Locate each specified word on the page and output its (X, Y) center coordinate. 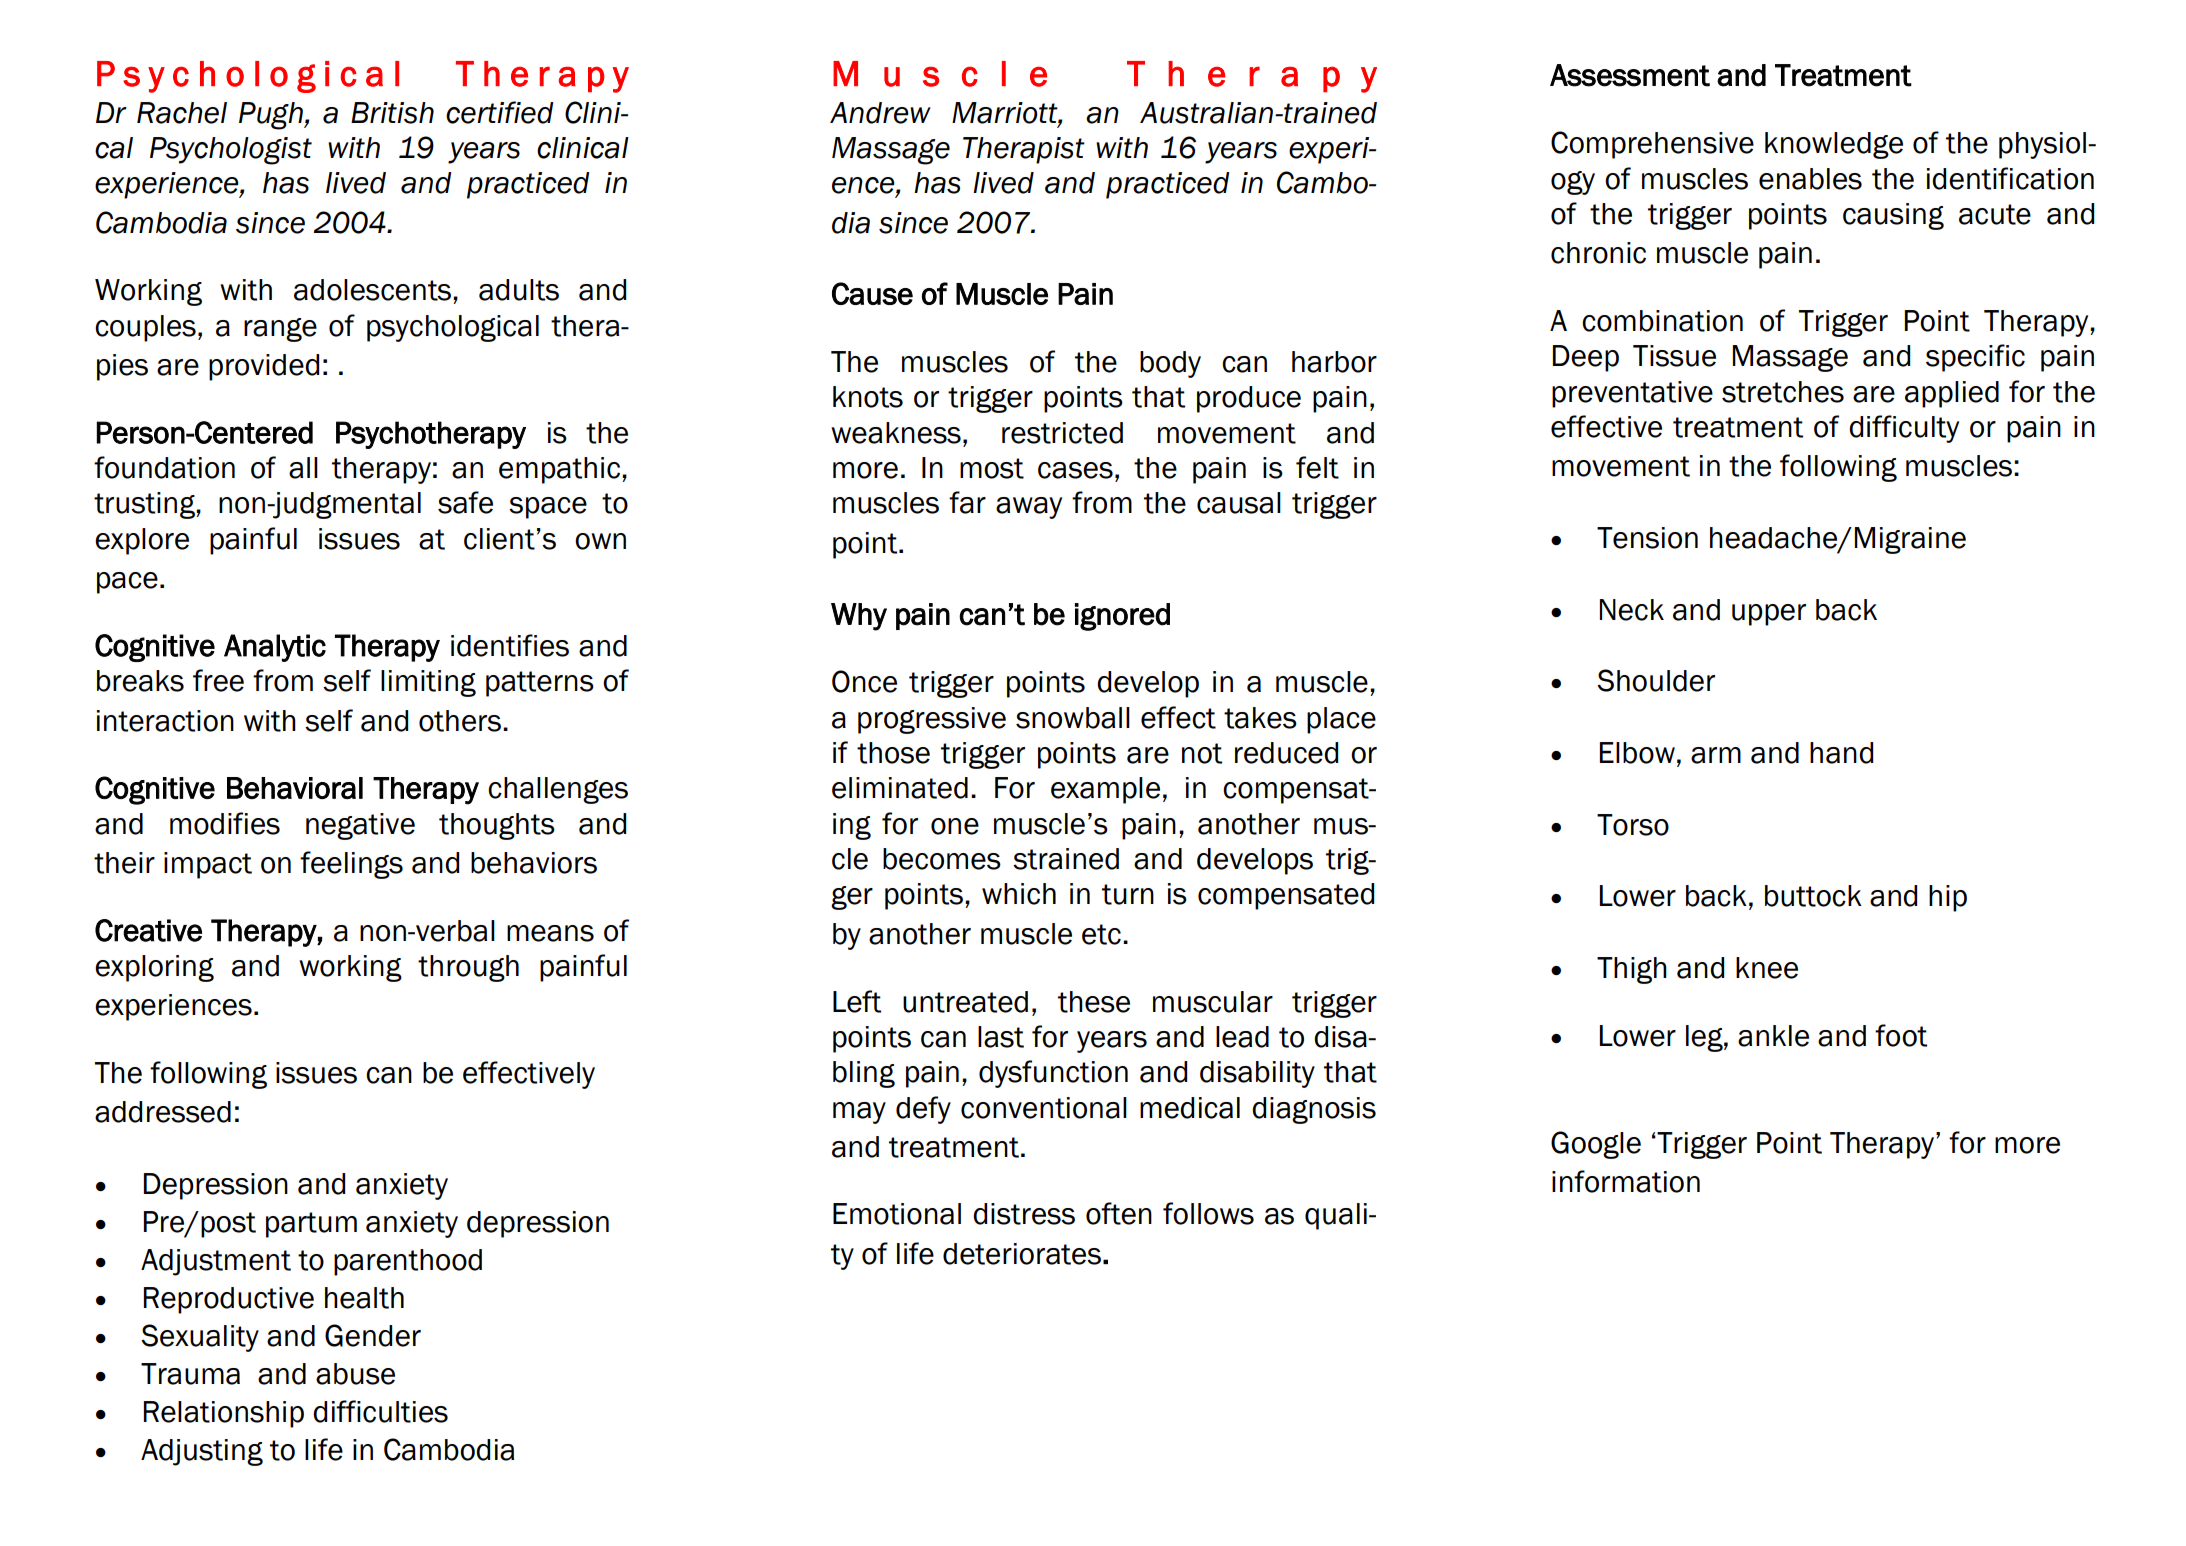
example (1105, 790)
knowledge (1834, 145)
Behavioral (295, 788)
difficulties (380, 1411)
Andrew (880, 113)
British (392, 113)
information (1626, 1181)
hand (1841, 753)
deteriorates (1022, 1254)
